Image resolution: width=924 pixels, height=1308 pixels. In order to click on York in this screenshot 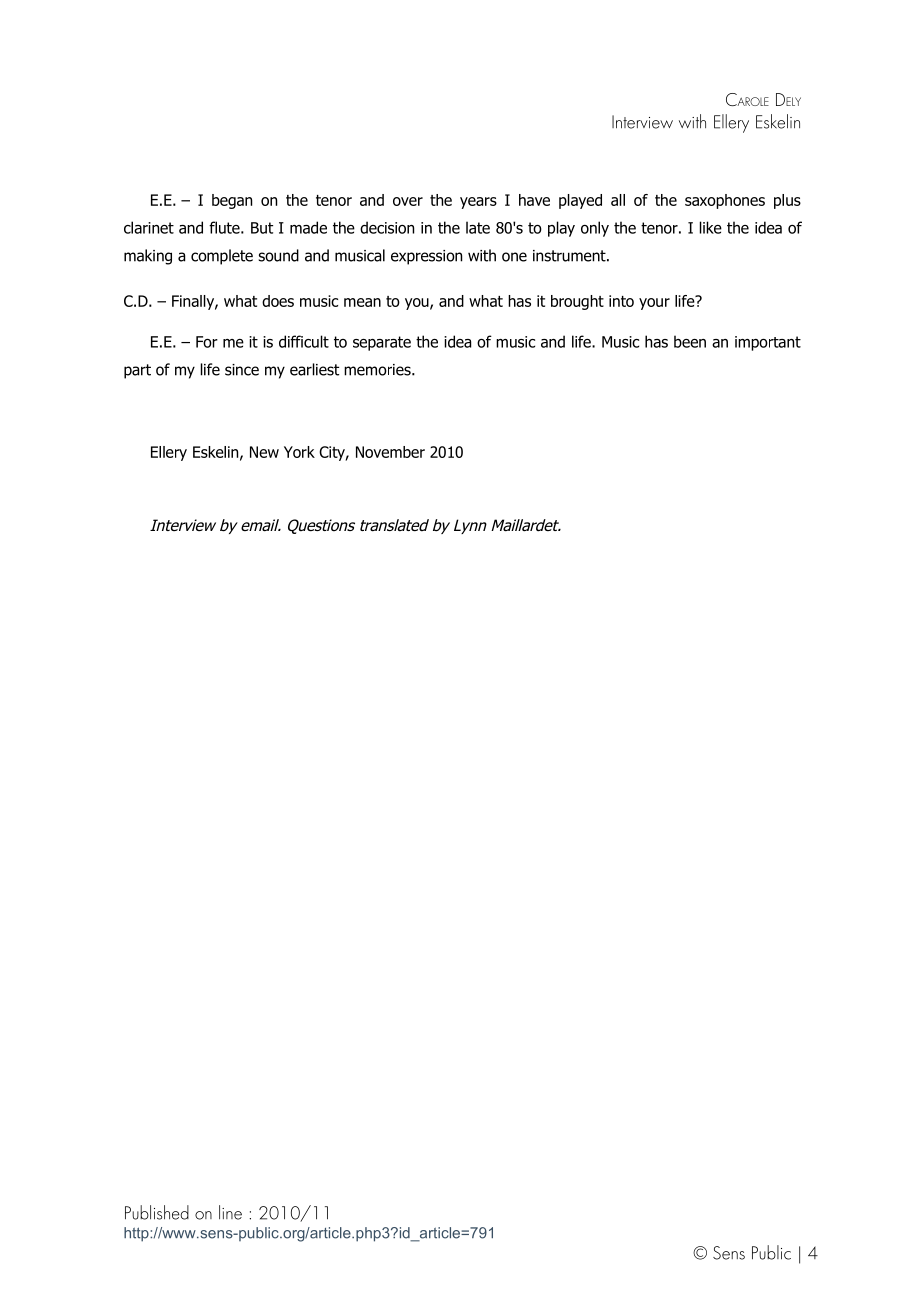, I will do `click(299, 452)`.
